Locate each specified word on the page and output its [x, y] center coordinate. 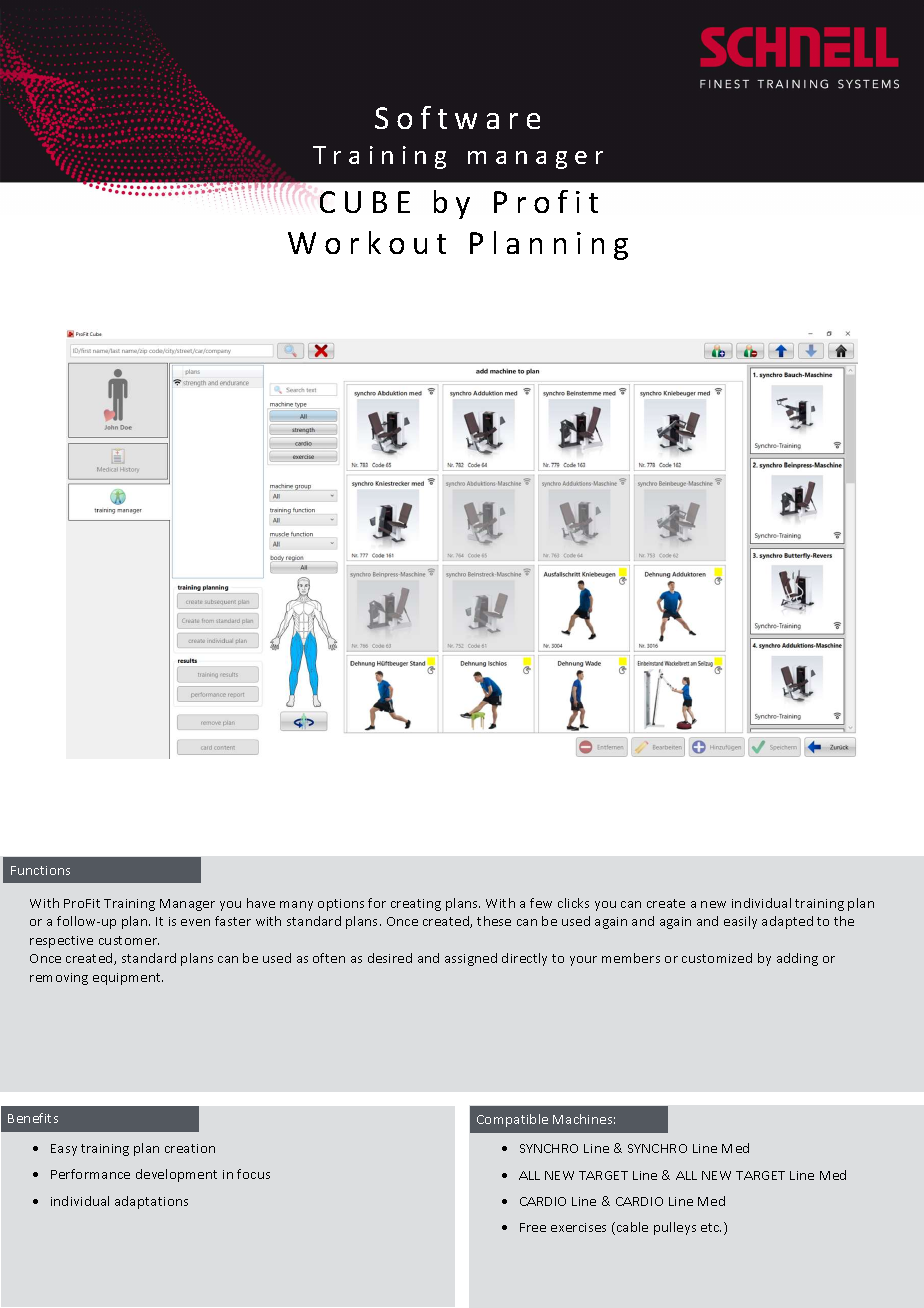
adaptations [151, 1202]
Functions [40, 870]
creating [416, 905]
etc [711, 1227]
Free [533, 1227]
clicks [573, 903]
